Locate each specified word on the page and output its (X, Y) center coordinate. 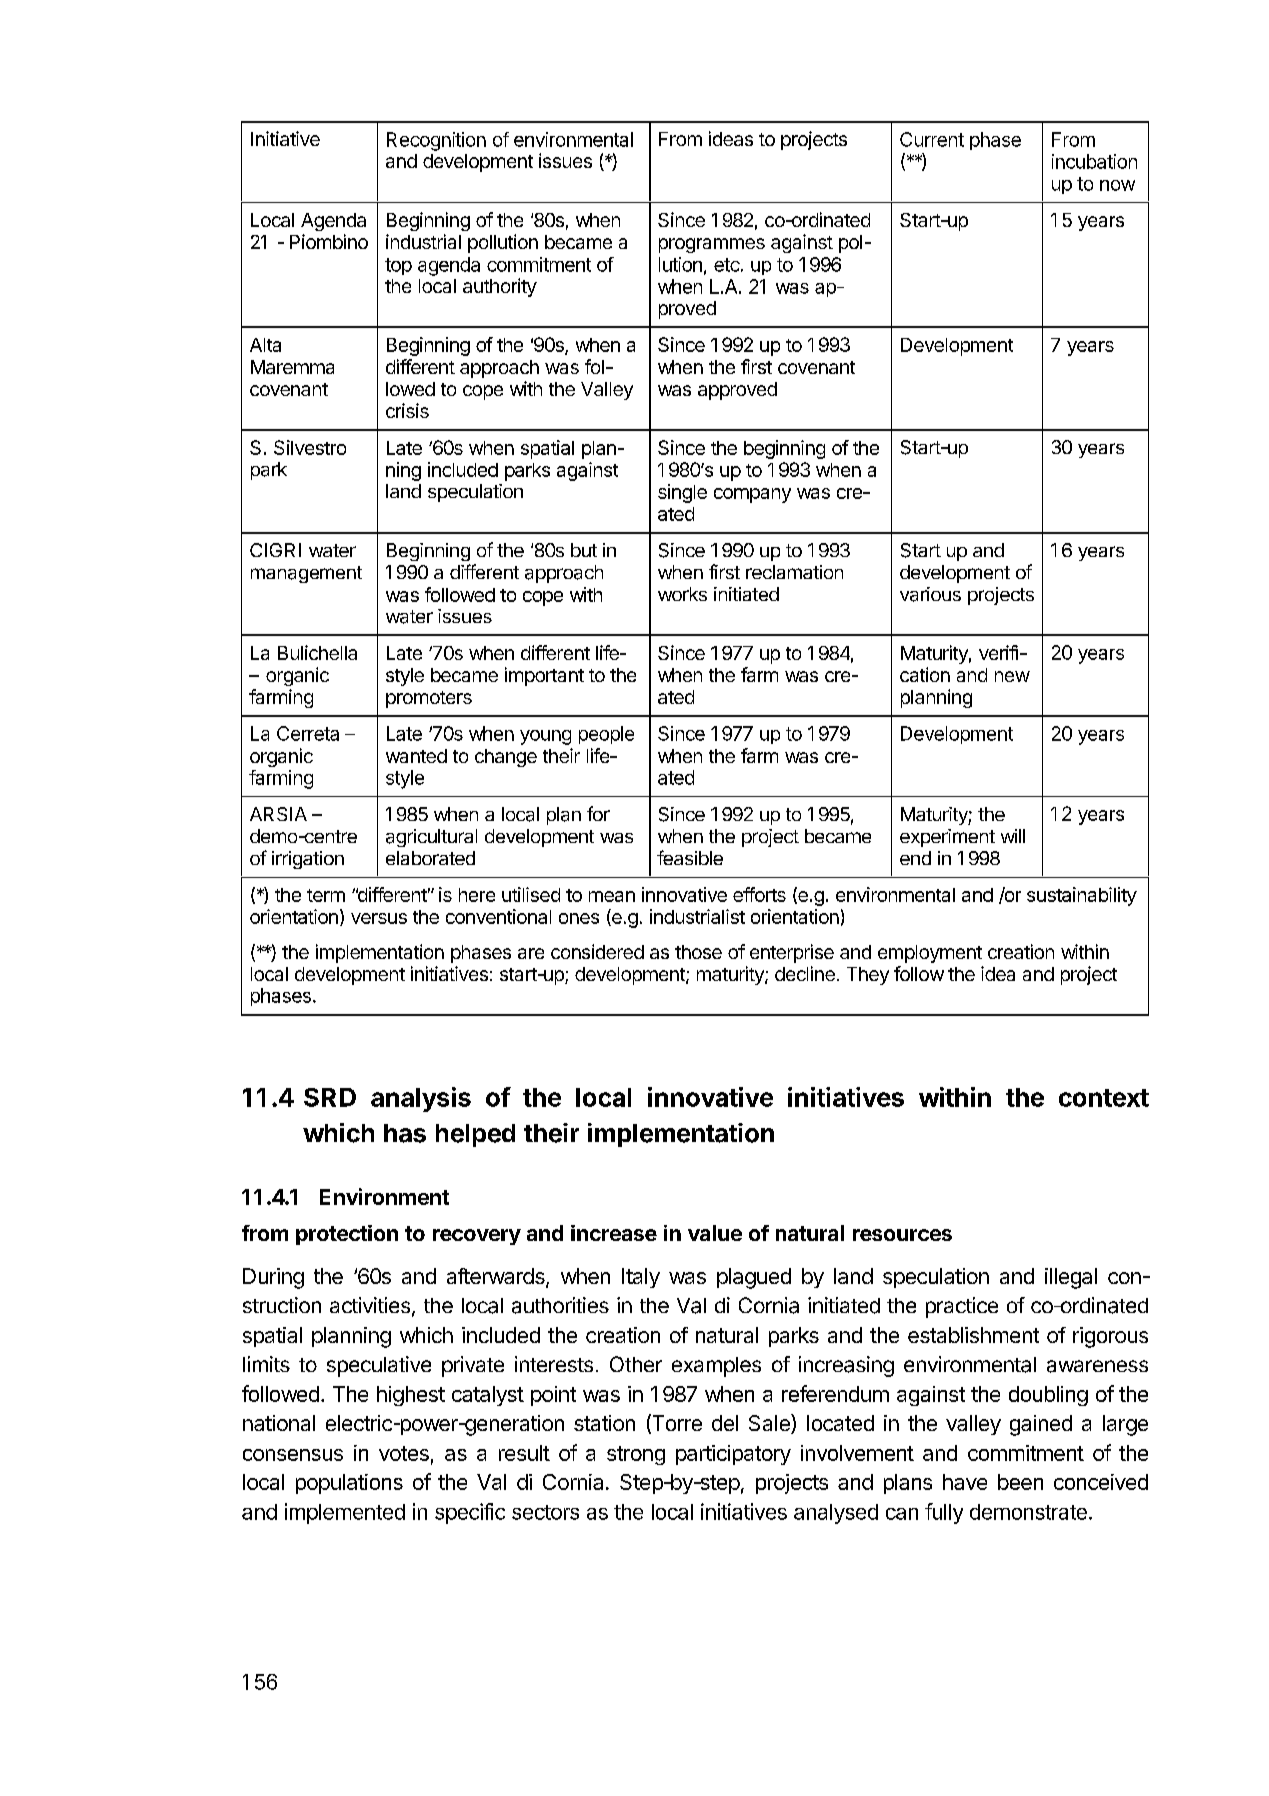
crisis (407, 410)
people (606, 735)
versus (379, 918)
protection (347, 1235)
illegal (1071, 1278)
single (682, 493)
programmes (712, 245)
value (715, 1233)
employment (930, 954)
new (1012, 676)
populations (349, 1484)
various (930, 594)
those (698, 952)
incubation (1094, 161)
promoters (429, 699)
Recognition (436, 141)
